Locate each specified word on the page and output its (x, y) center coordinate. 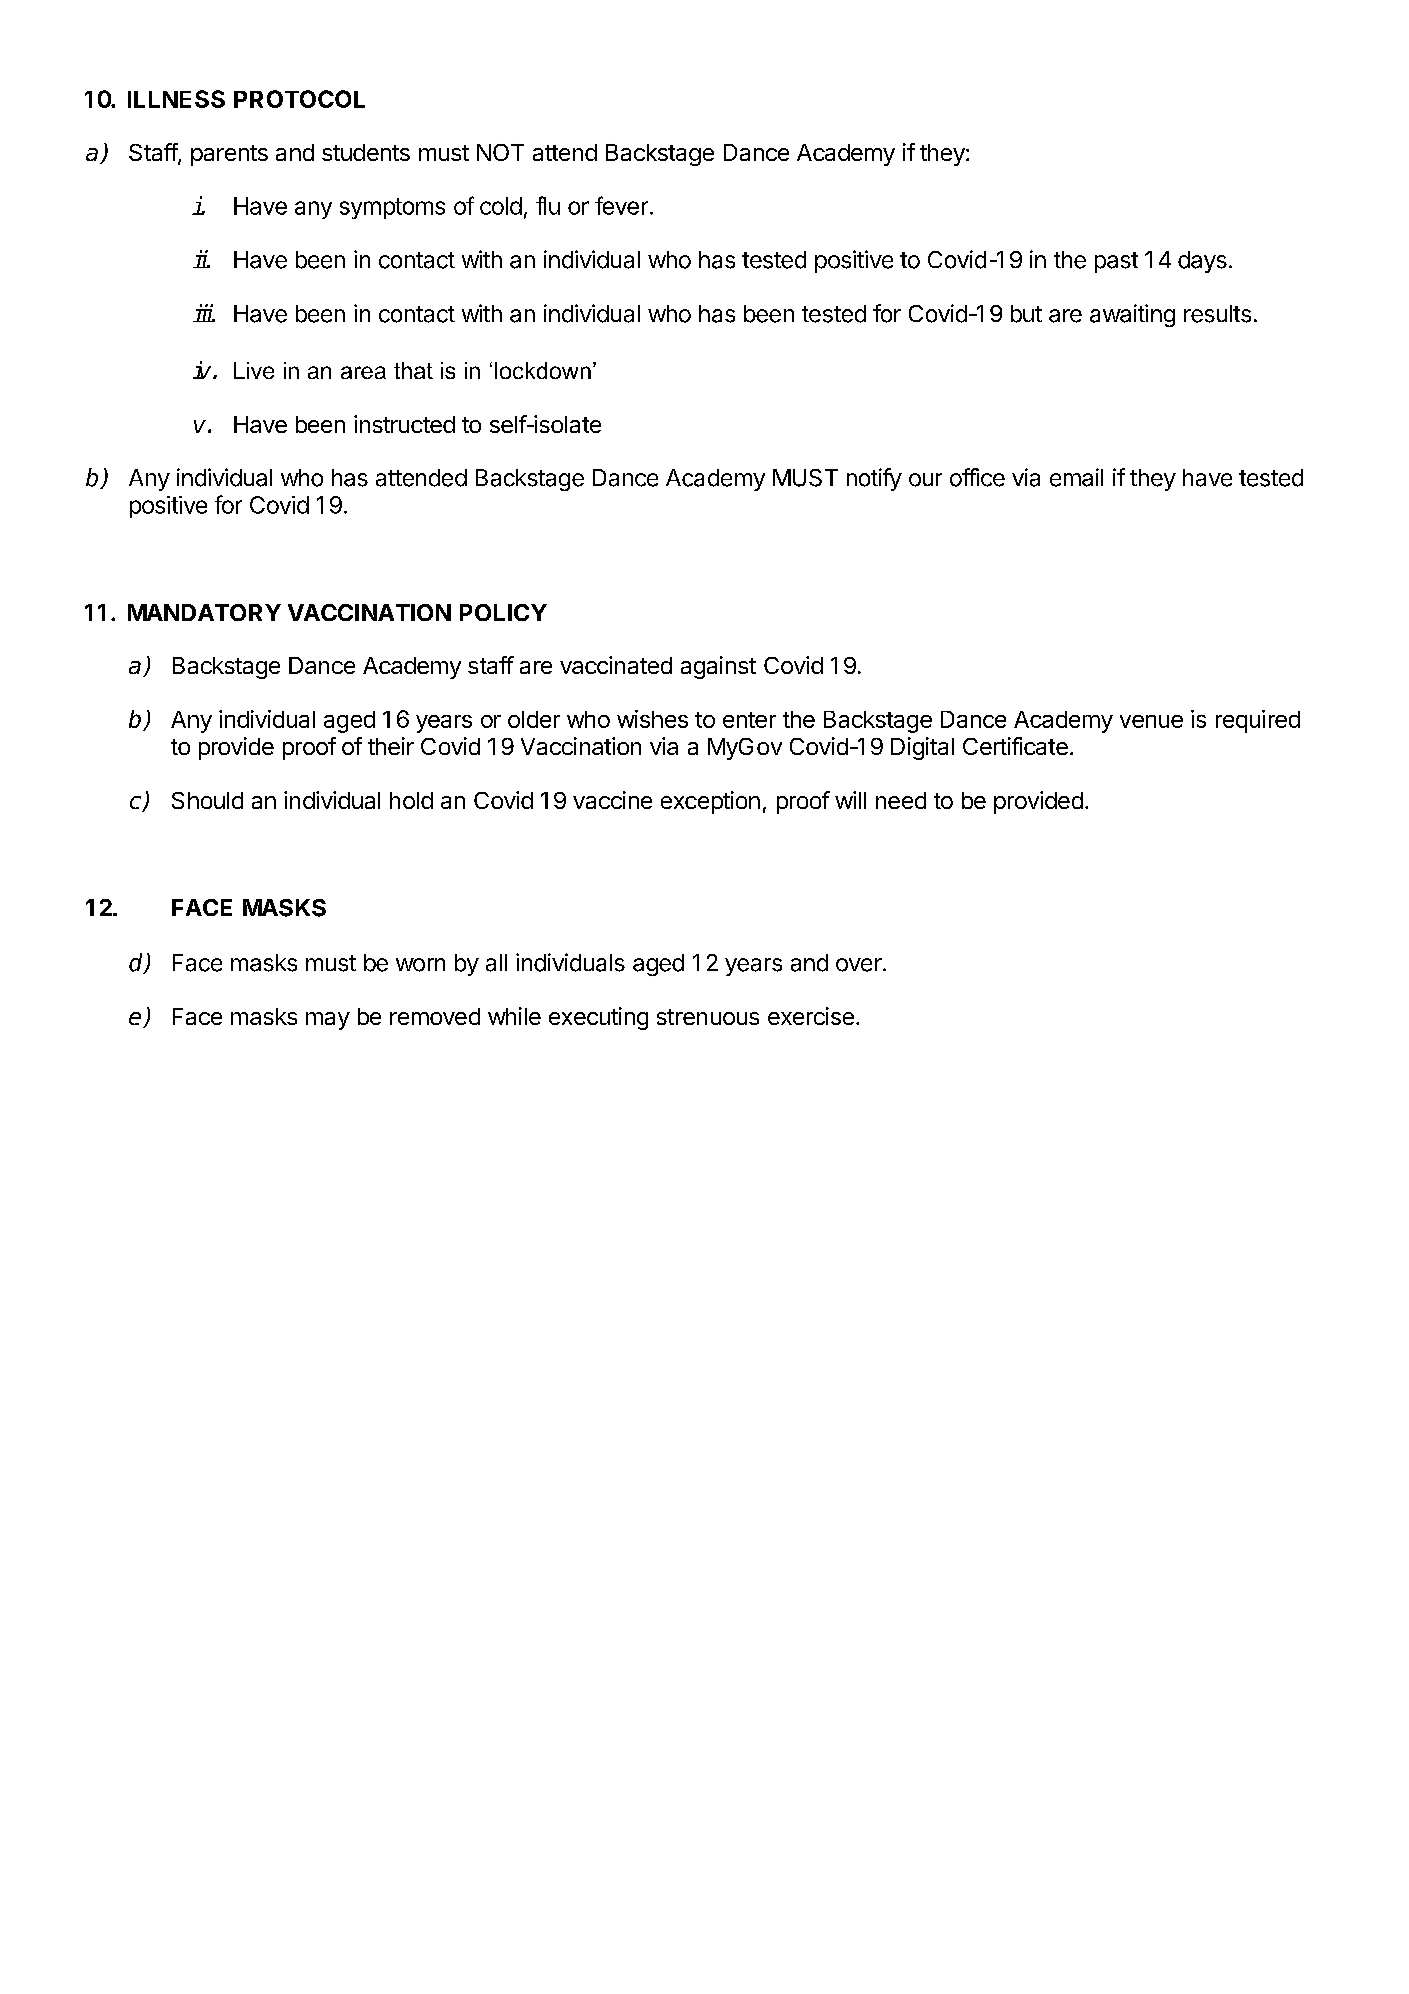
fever (621, 205)
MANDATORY (204, 612)
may (328, 1021)
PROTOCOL (299, 99)
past (1116, 262)
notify (874, 479)
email (1076, 477)
